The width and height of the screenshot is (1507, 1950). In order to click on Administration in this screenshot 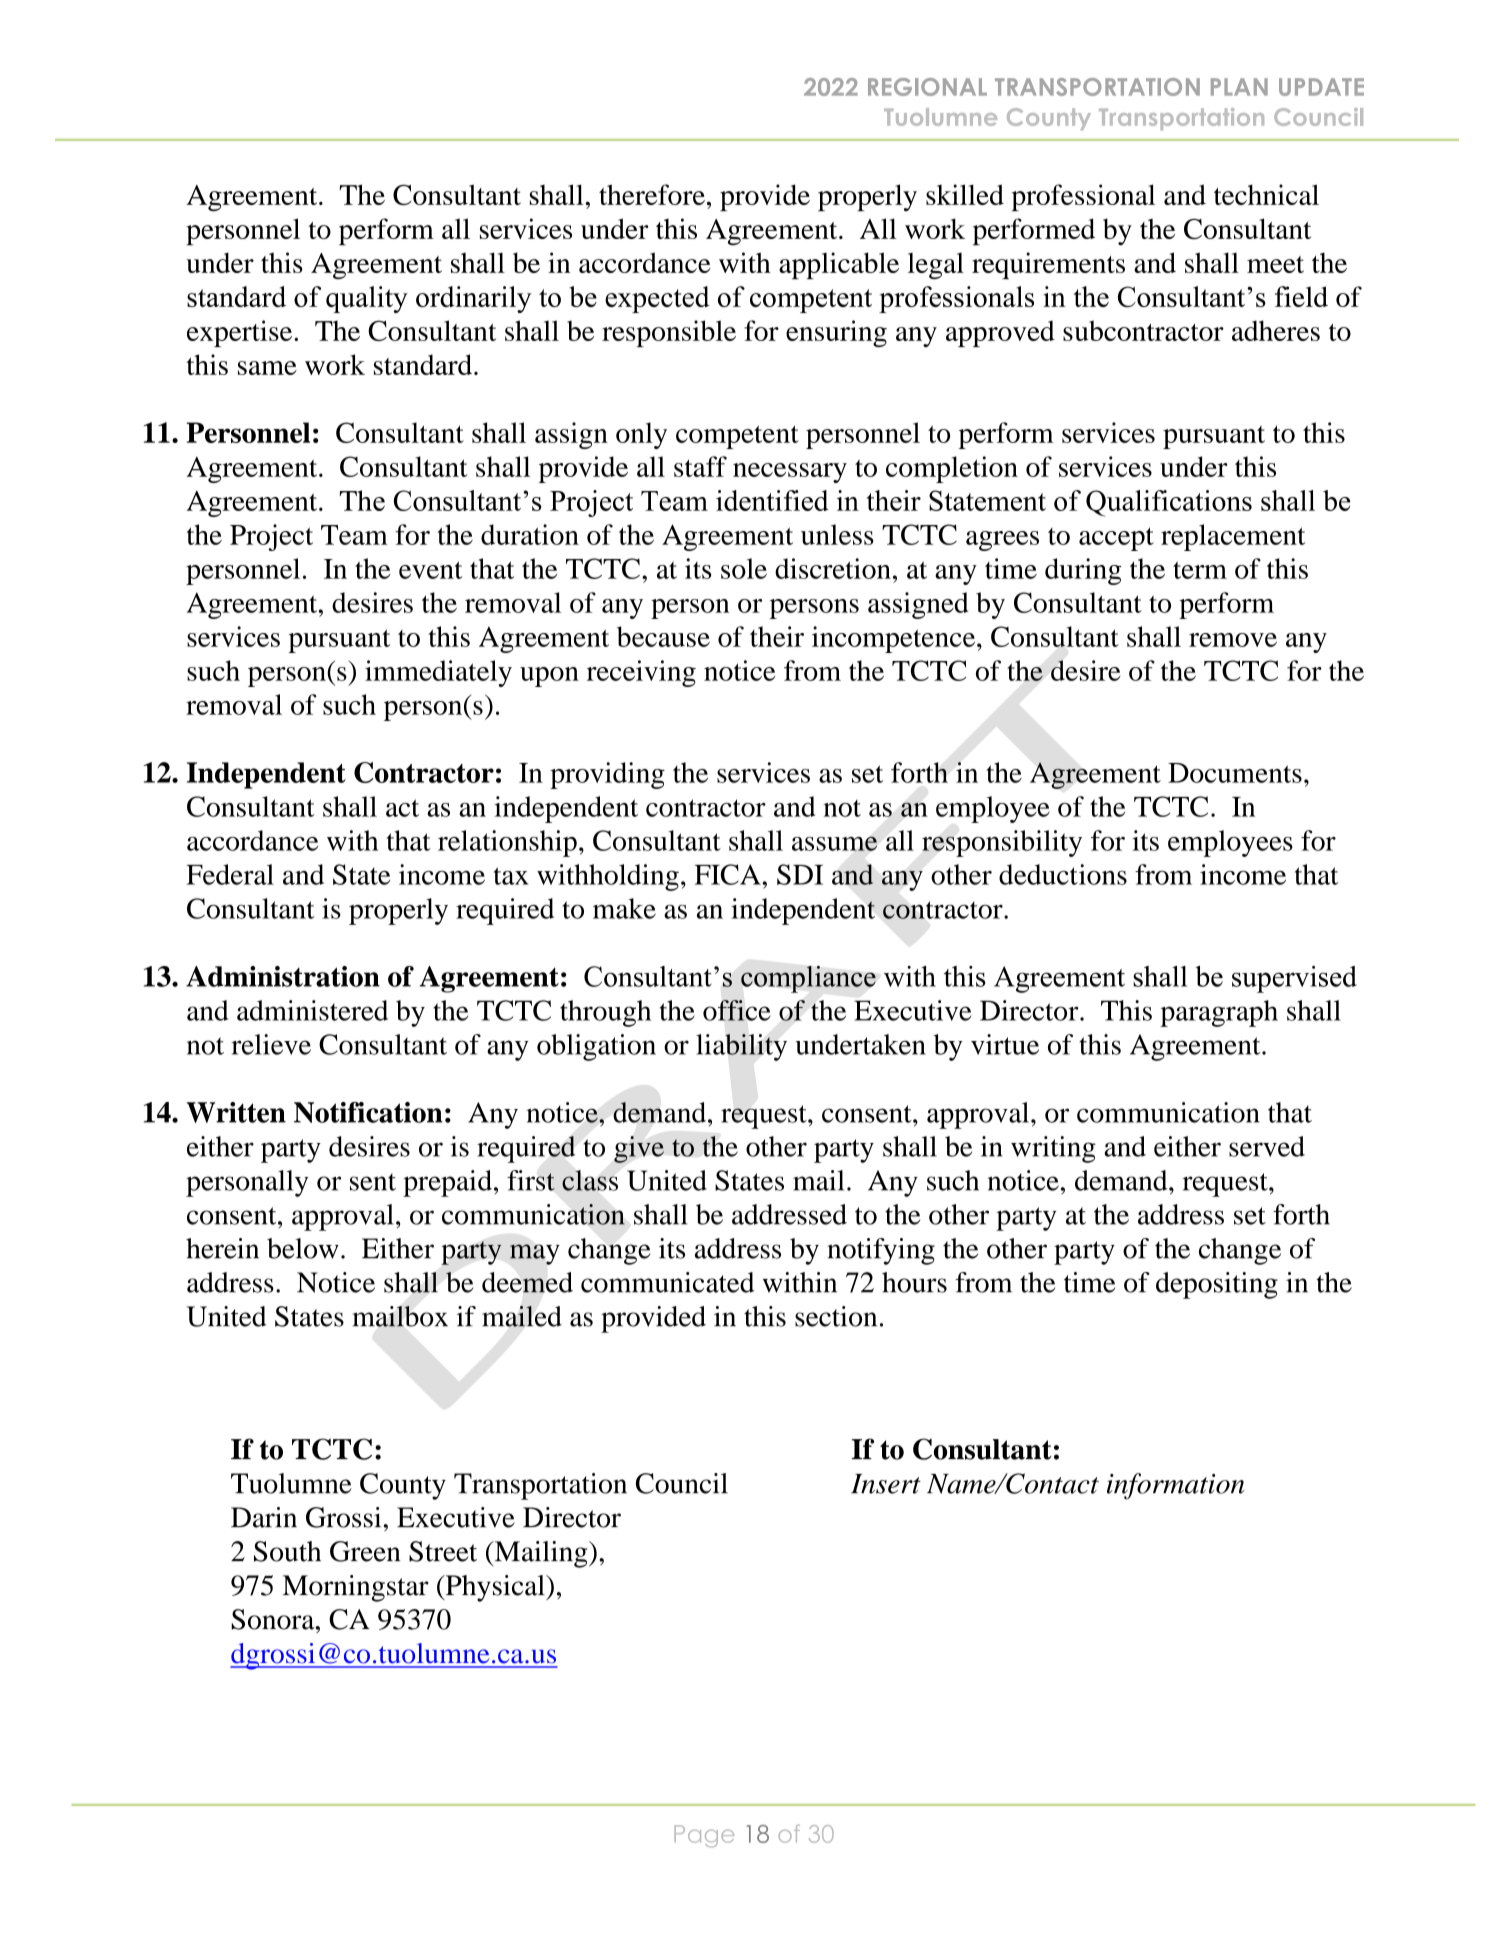, I will do `click(283, 976)`.
